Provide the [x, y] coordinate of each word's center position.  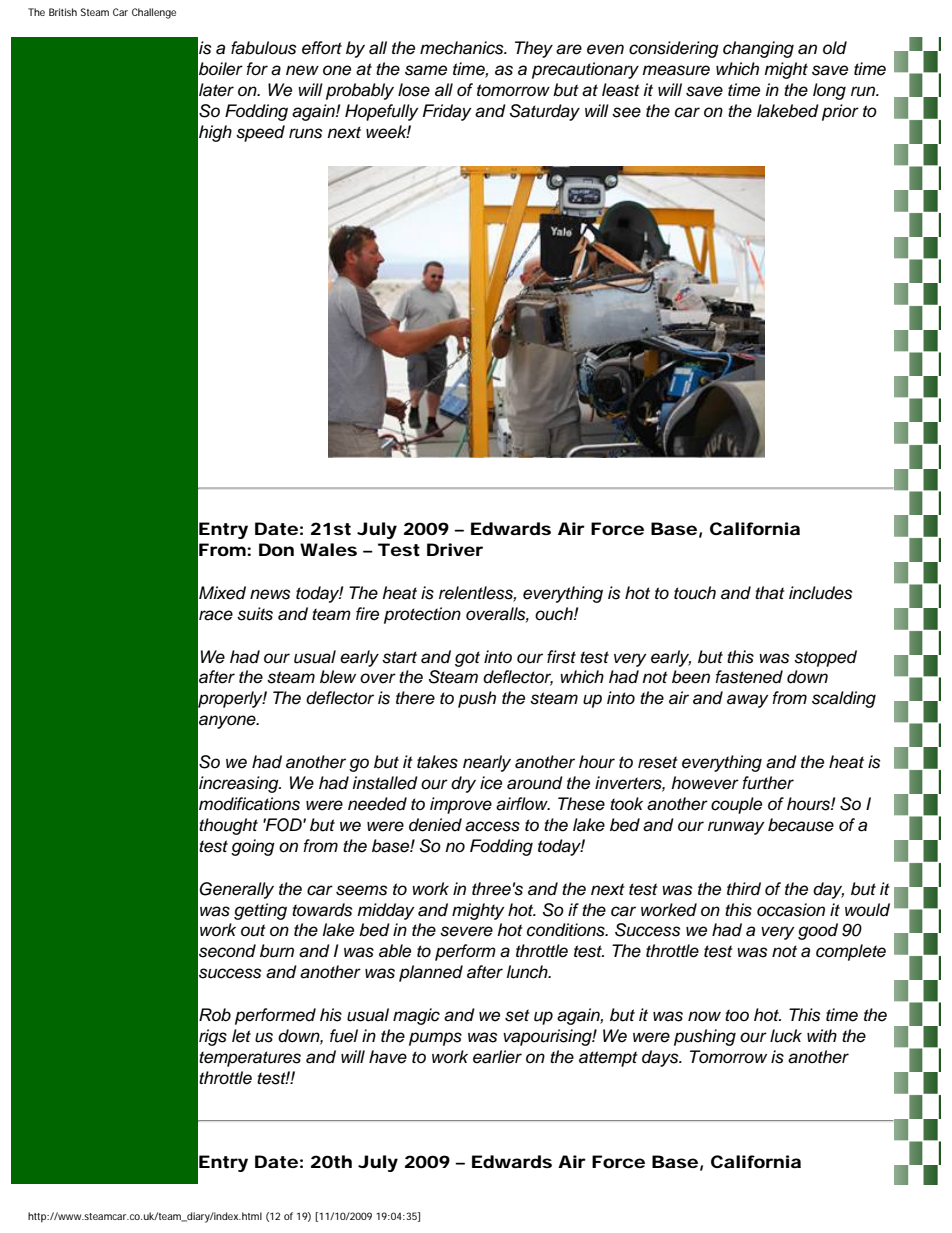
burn [277, 951]
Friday [447, 112]
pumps [435, 1039]
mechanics [463, 48]
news [270, 594]
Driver [455, 549]
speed [260, 133]
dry [463, 784]
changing [758, 49]
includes [820, 593]
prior [840, 112]
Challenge [154, 13]
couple [736, 805]
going [253, 847]
